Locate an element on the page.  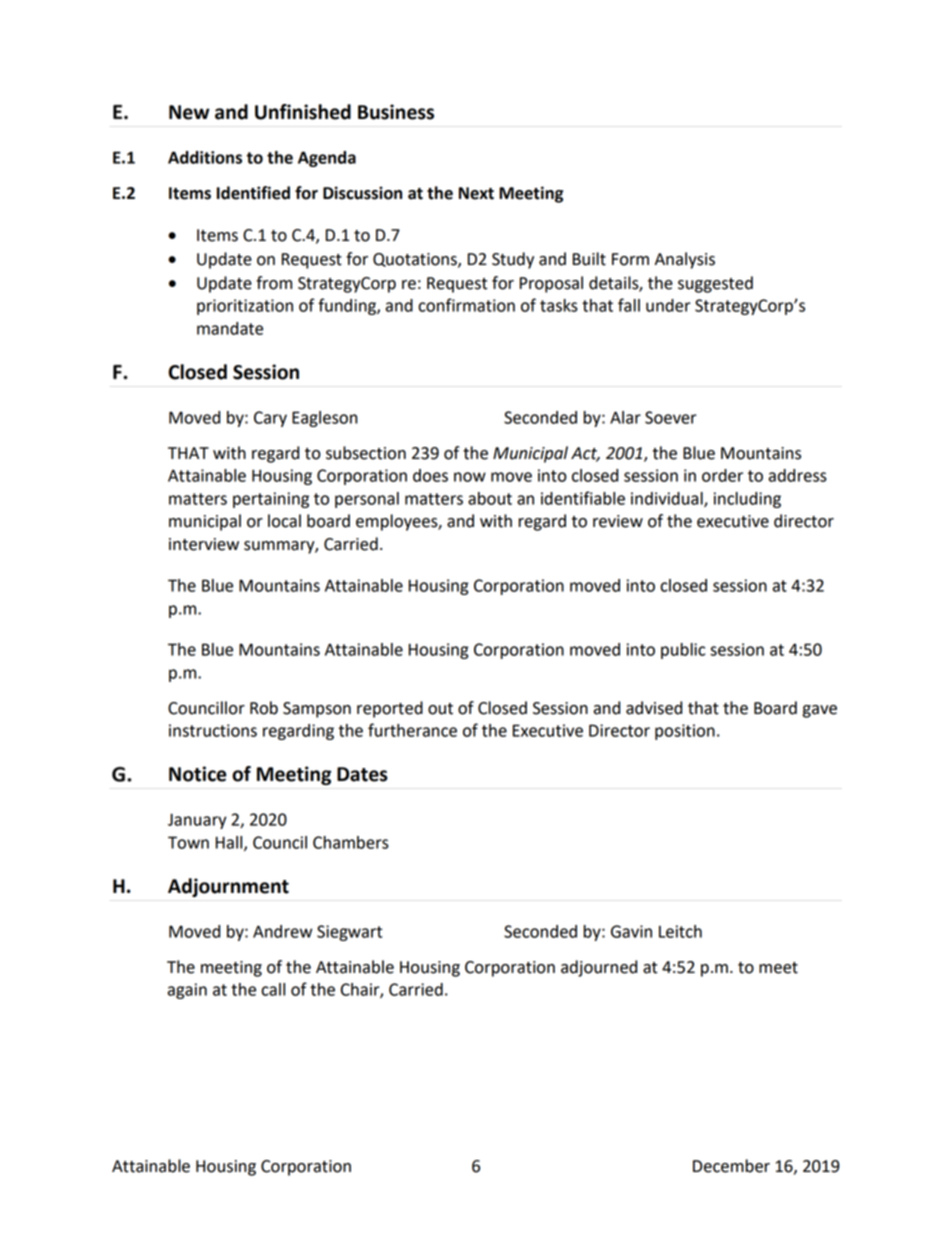
order is located at coordinates (722, 475).
